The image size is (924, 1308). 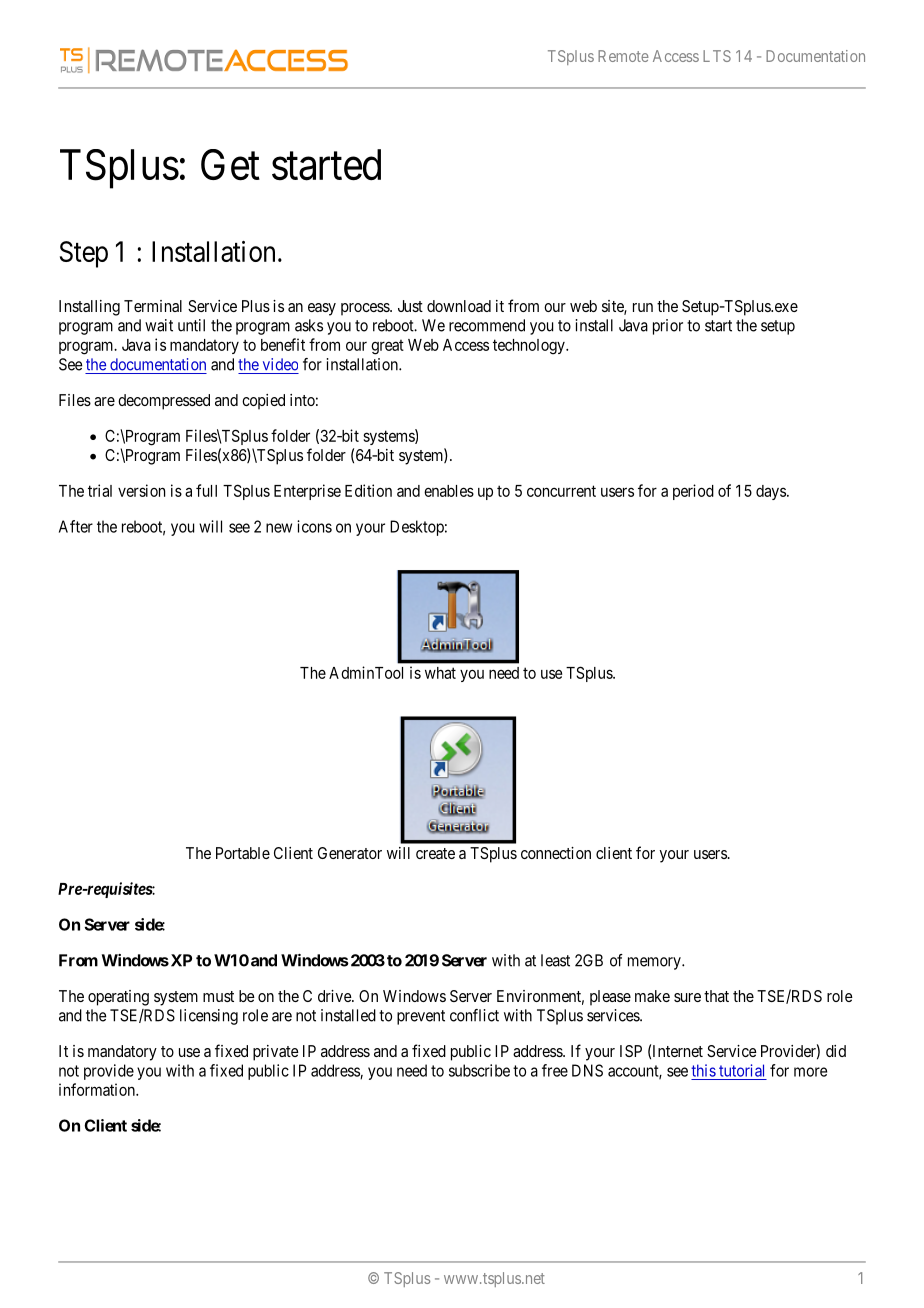 I want to click on After, so click(x=76, y=526).
